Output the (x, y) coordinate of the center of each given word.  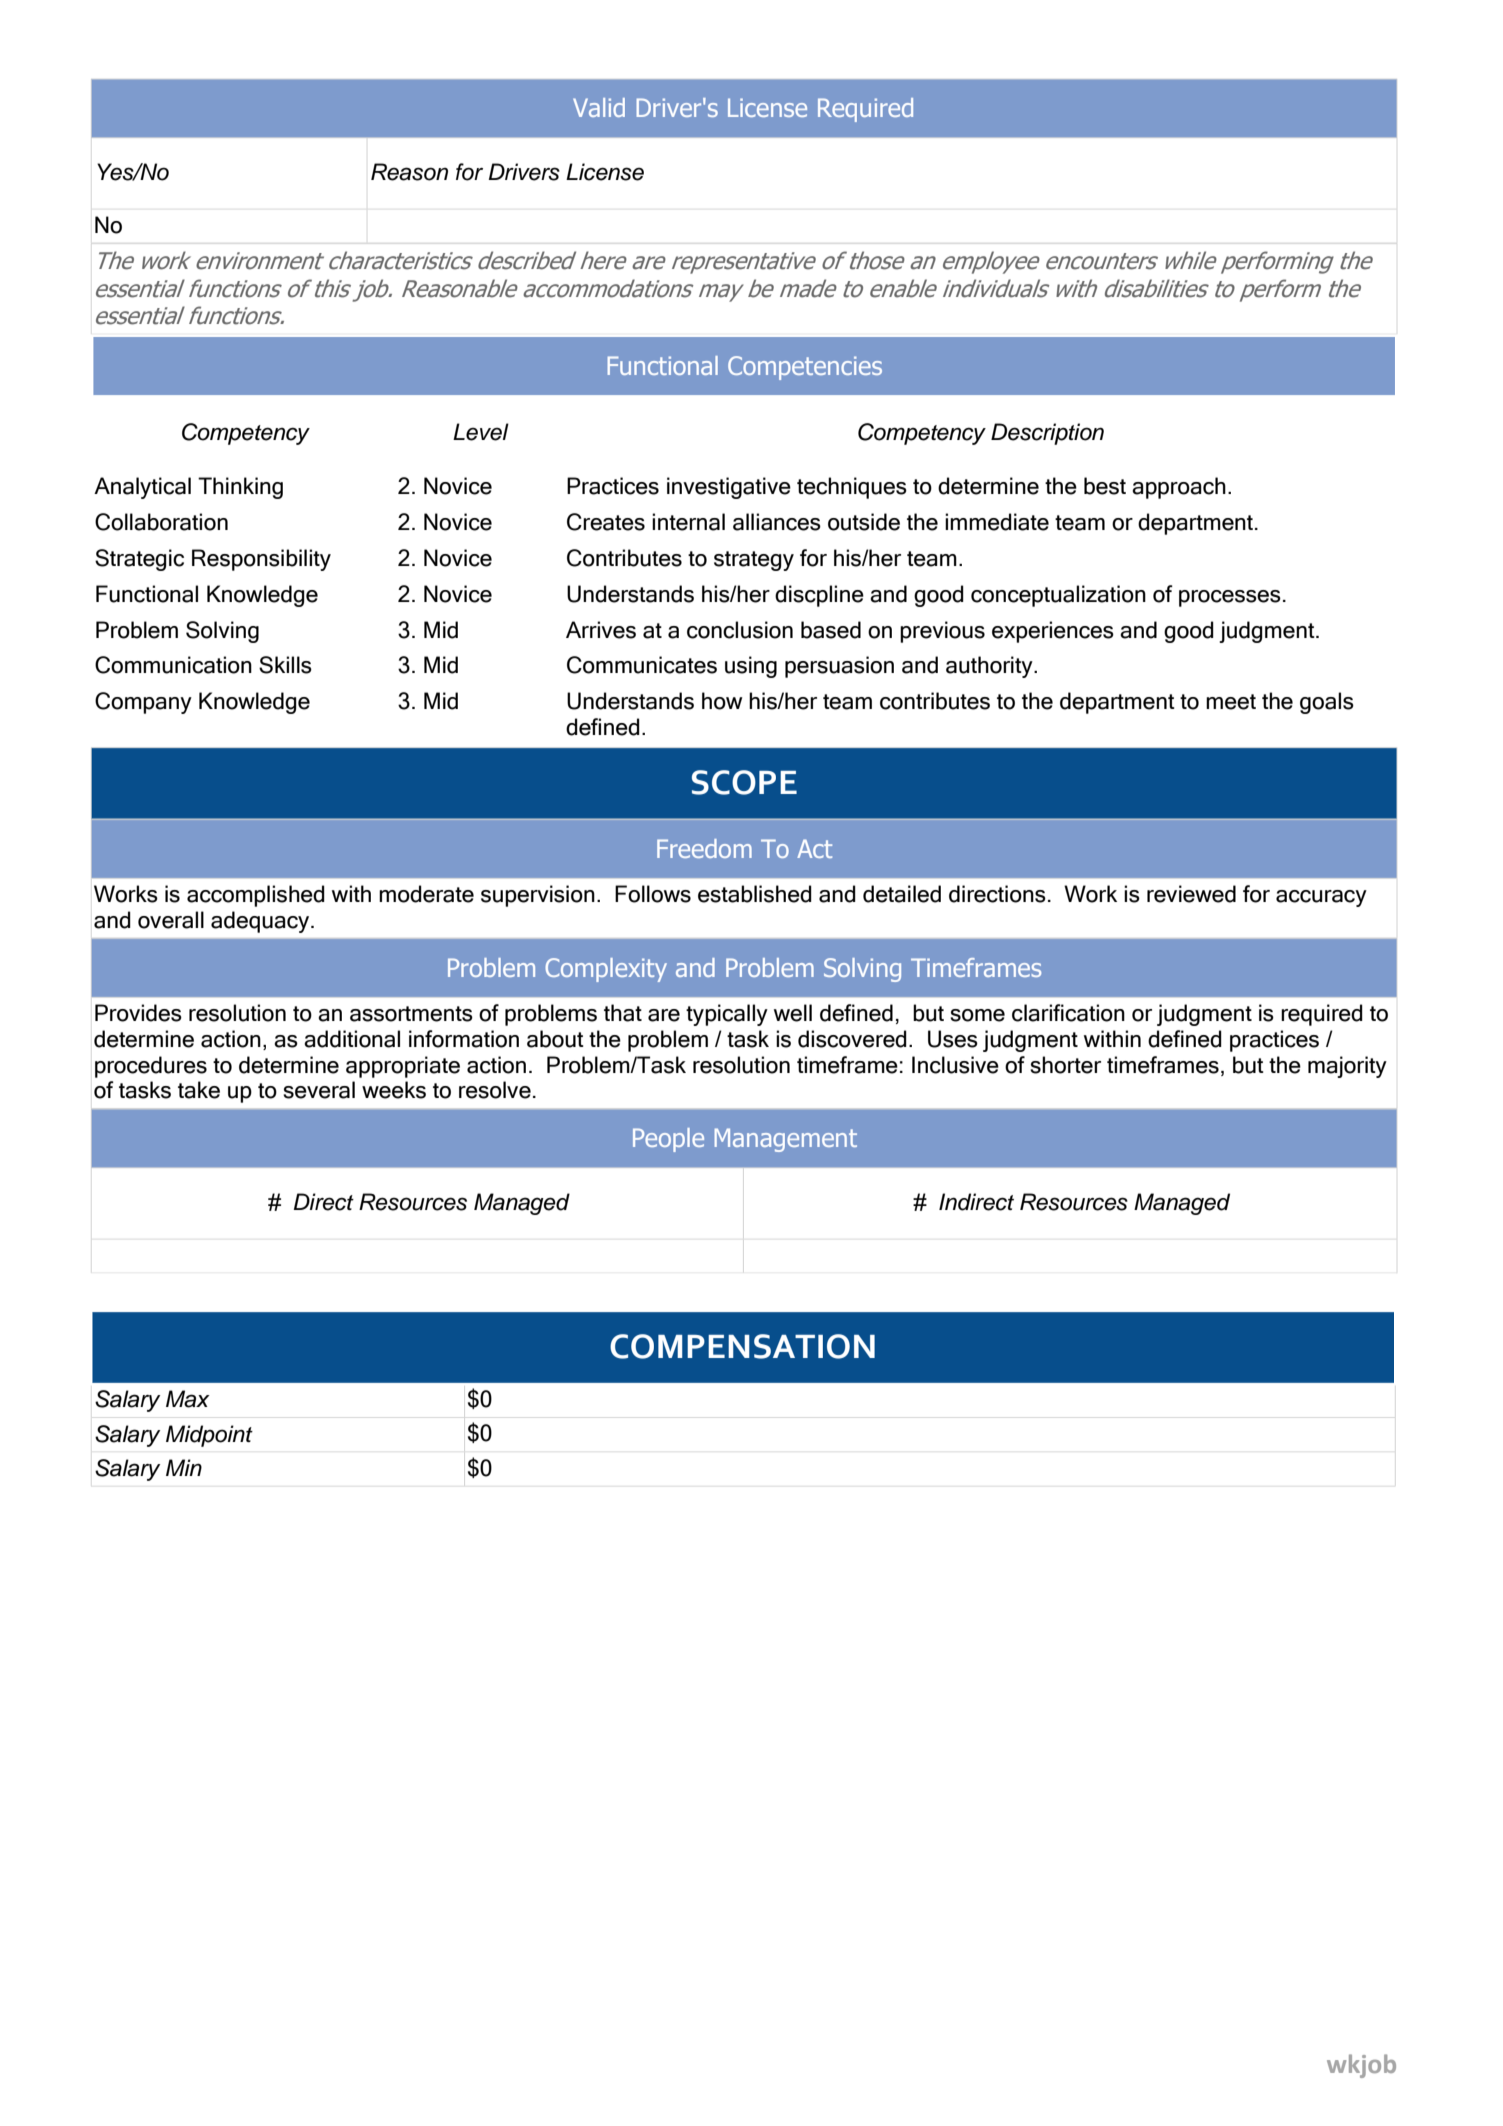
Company (143, 703)
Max (188, 1399)
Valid (599, 107)
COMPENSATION (742, 1346)
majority (1347, 1067)
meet (1231, 702)
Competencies (805, 368)
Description (1047, 434)
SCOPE (744, 782)
